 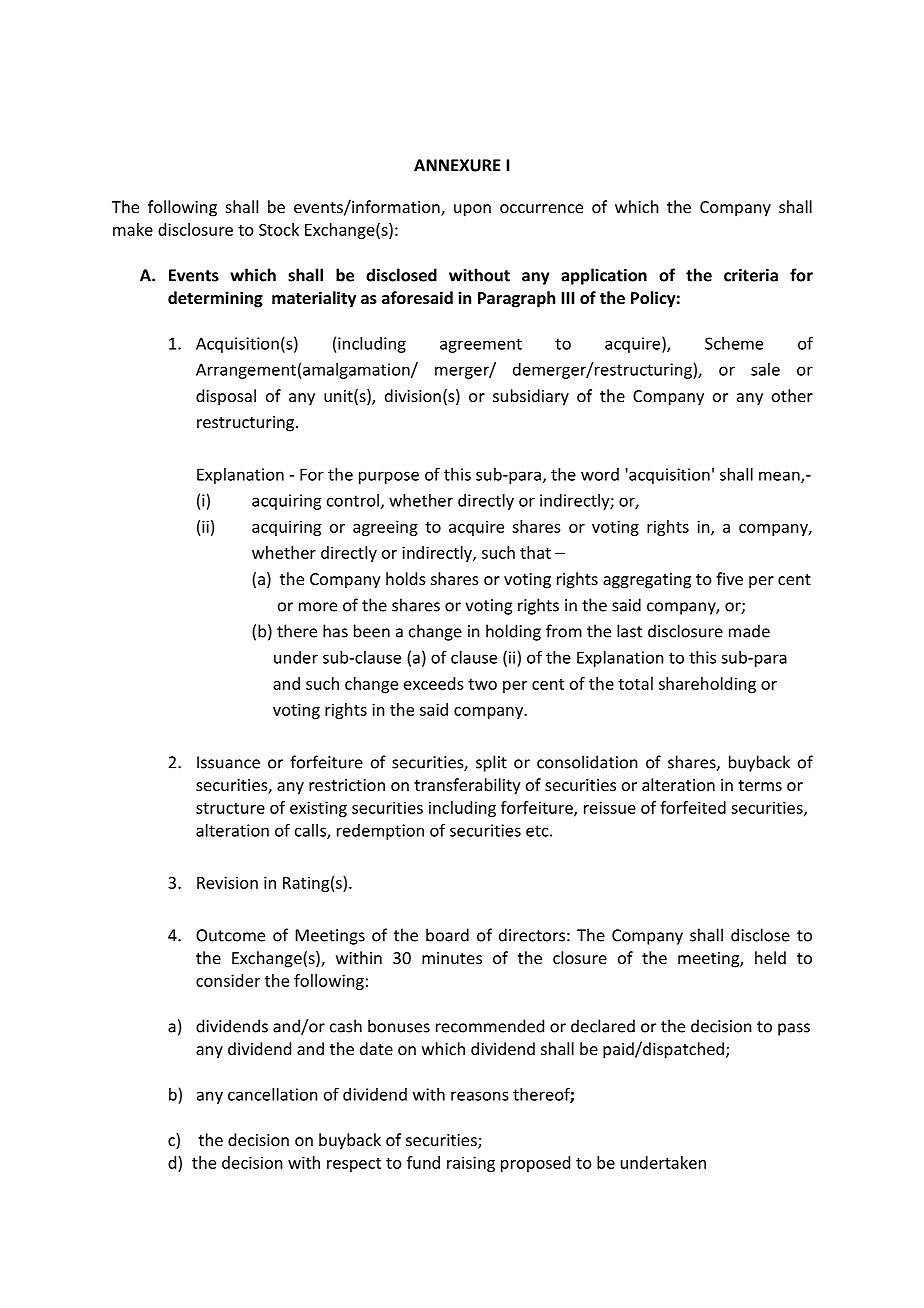 What do you see at coordinates (273, 1094) in the image?
I see `cancellation` at bounding box center [273, 1094].
